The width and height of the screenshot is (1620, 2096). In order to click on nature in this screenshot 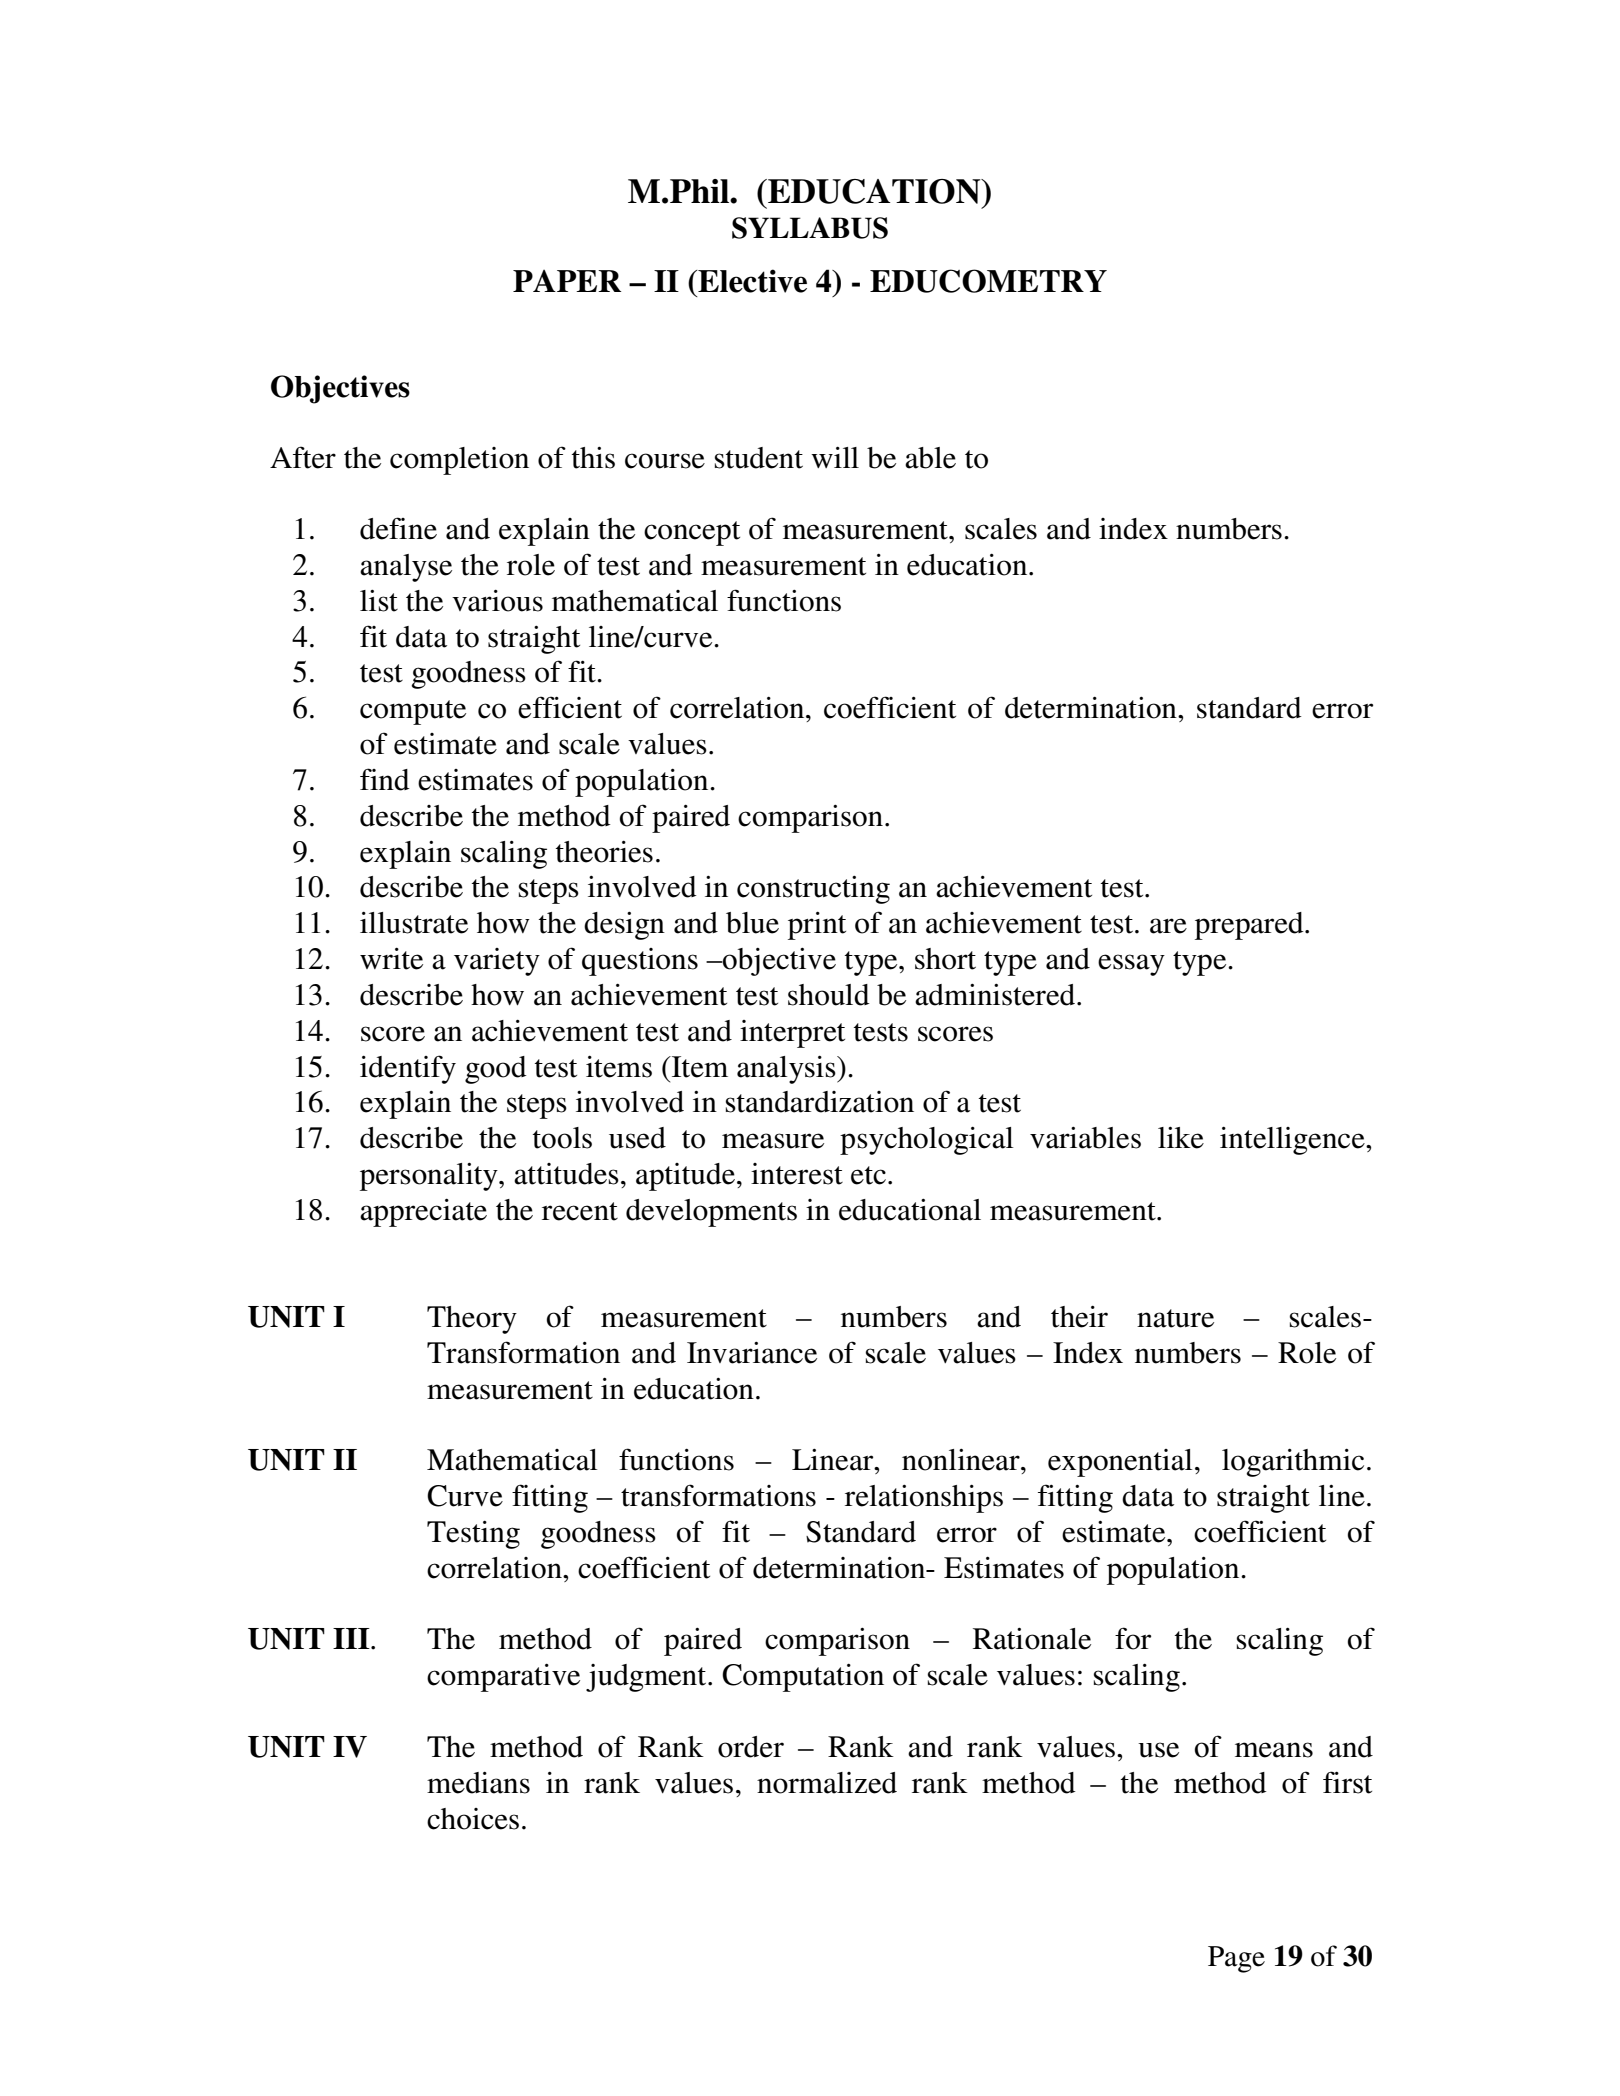, I will do `click(1175, 1318)`.
